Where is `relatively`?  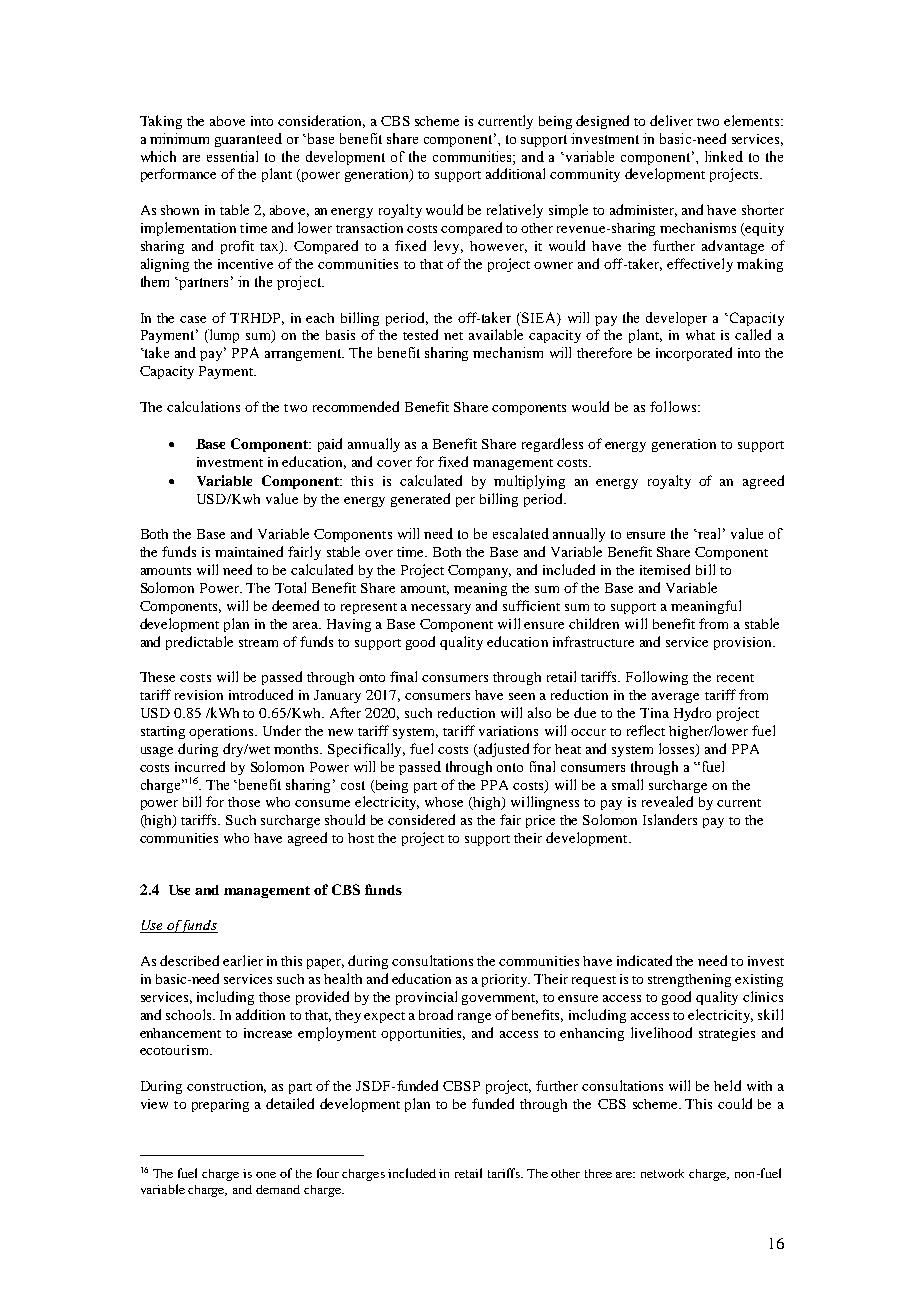
relatively is located at coordinates (515, 211).
